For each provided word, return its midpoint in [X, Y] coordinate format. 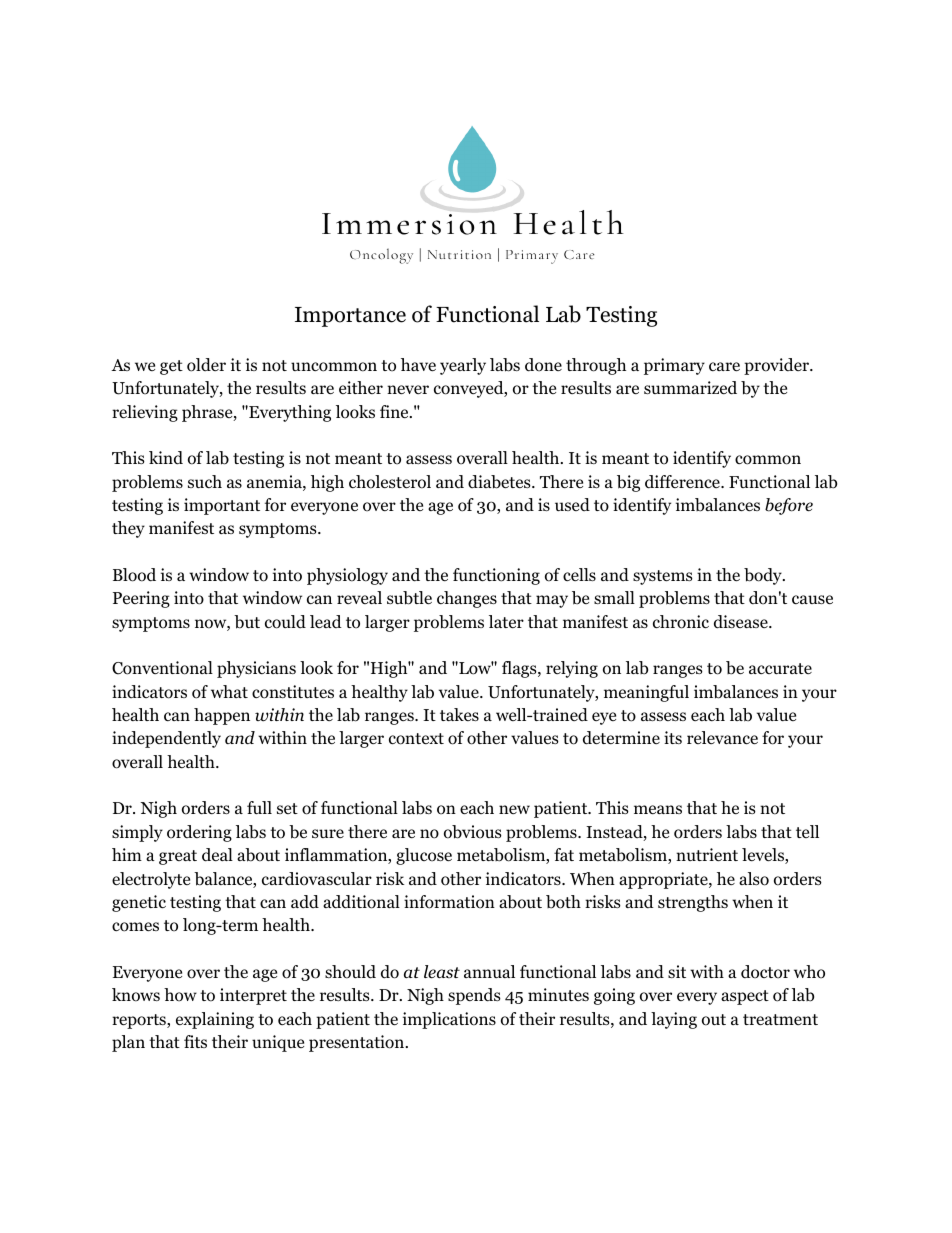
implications [449, 1020]
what [229, 691]
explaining [215, 1020]
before [789, 506]
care [724, 367]
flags [520, 669]
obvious [473, 832]
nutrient [707, 855]
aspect [745, 997]
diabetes [500, 482]
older [206, 365]
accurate [780, 668]
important [222, 506]
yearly [463, 366]
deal [217, 855]
